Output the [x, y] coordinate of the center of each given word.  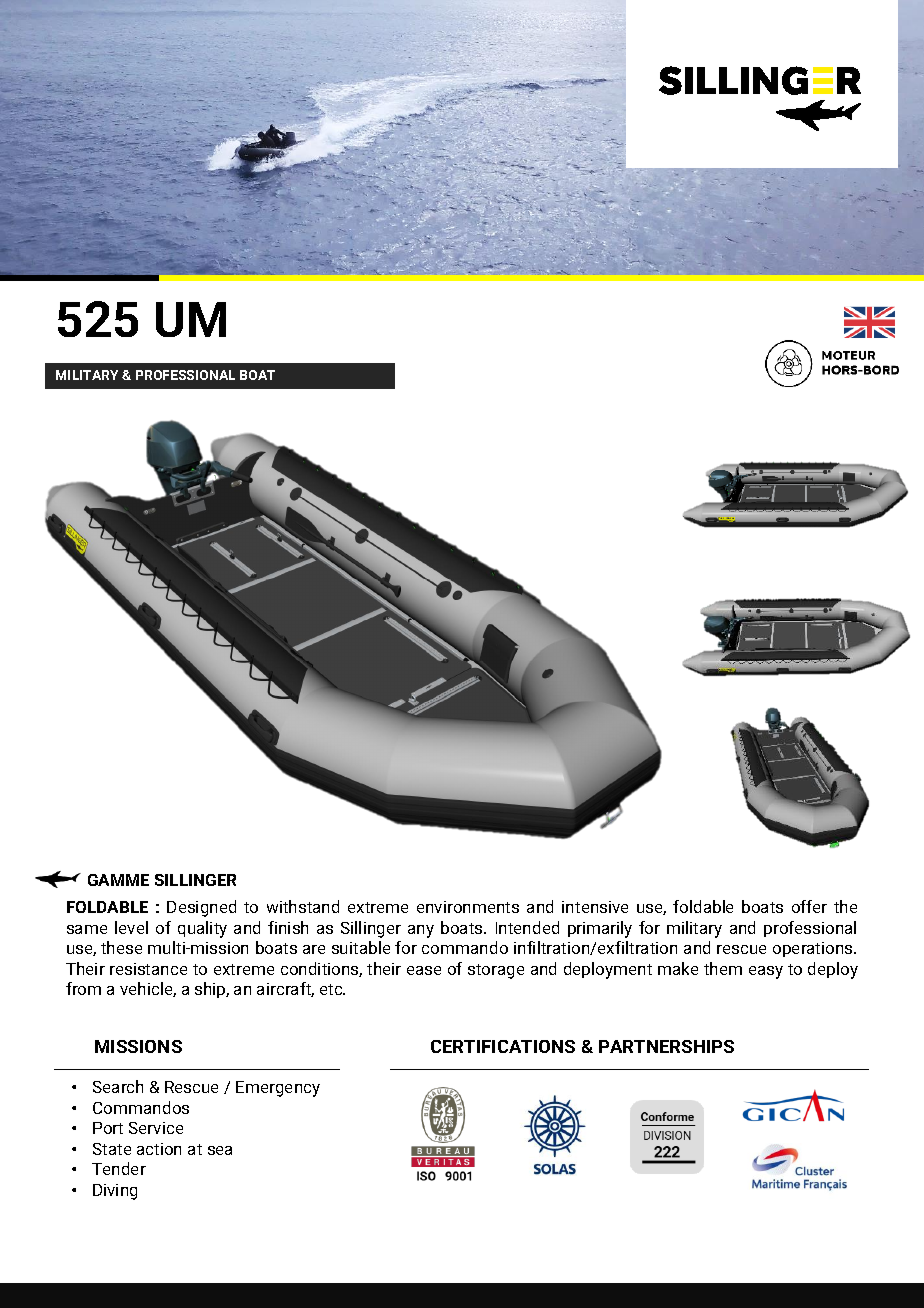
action [159, 1149]
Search [118, 1086]
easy [766, 972]
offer [809, 906]
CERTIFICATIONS [503, 1046]
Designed [201, 908]
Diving [115, 1192]
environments [468, 907]
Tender [119, 1168]
